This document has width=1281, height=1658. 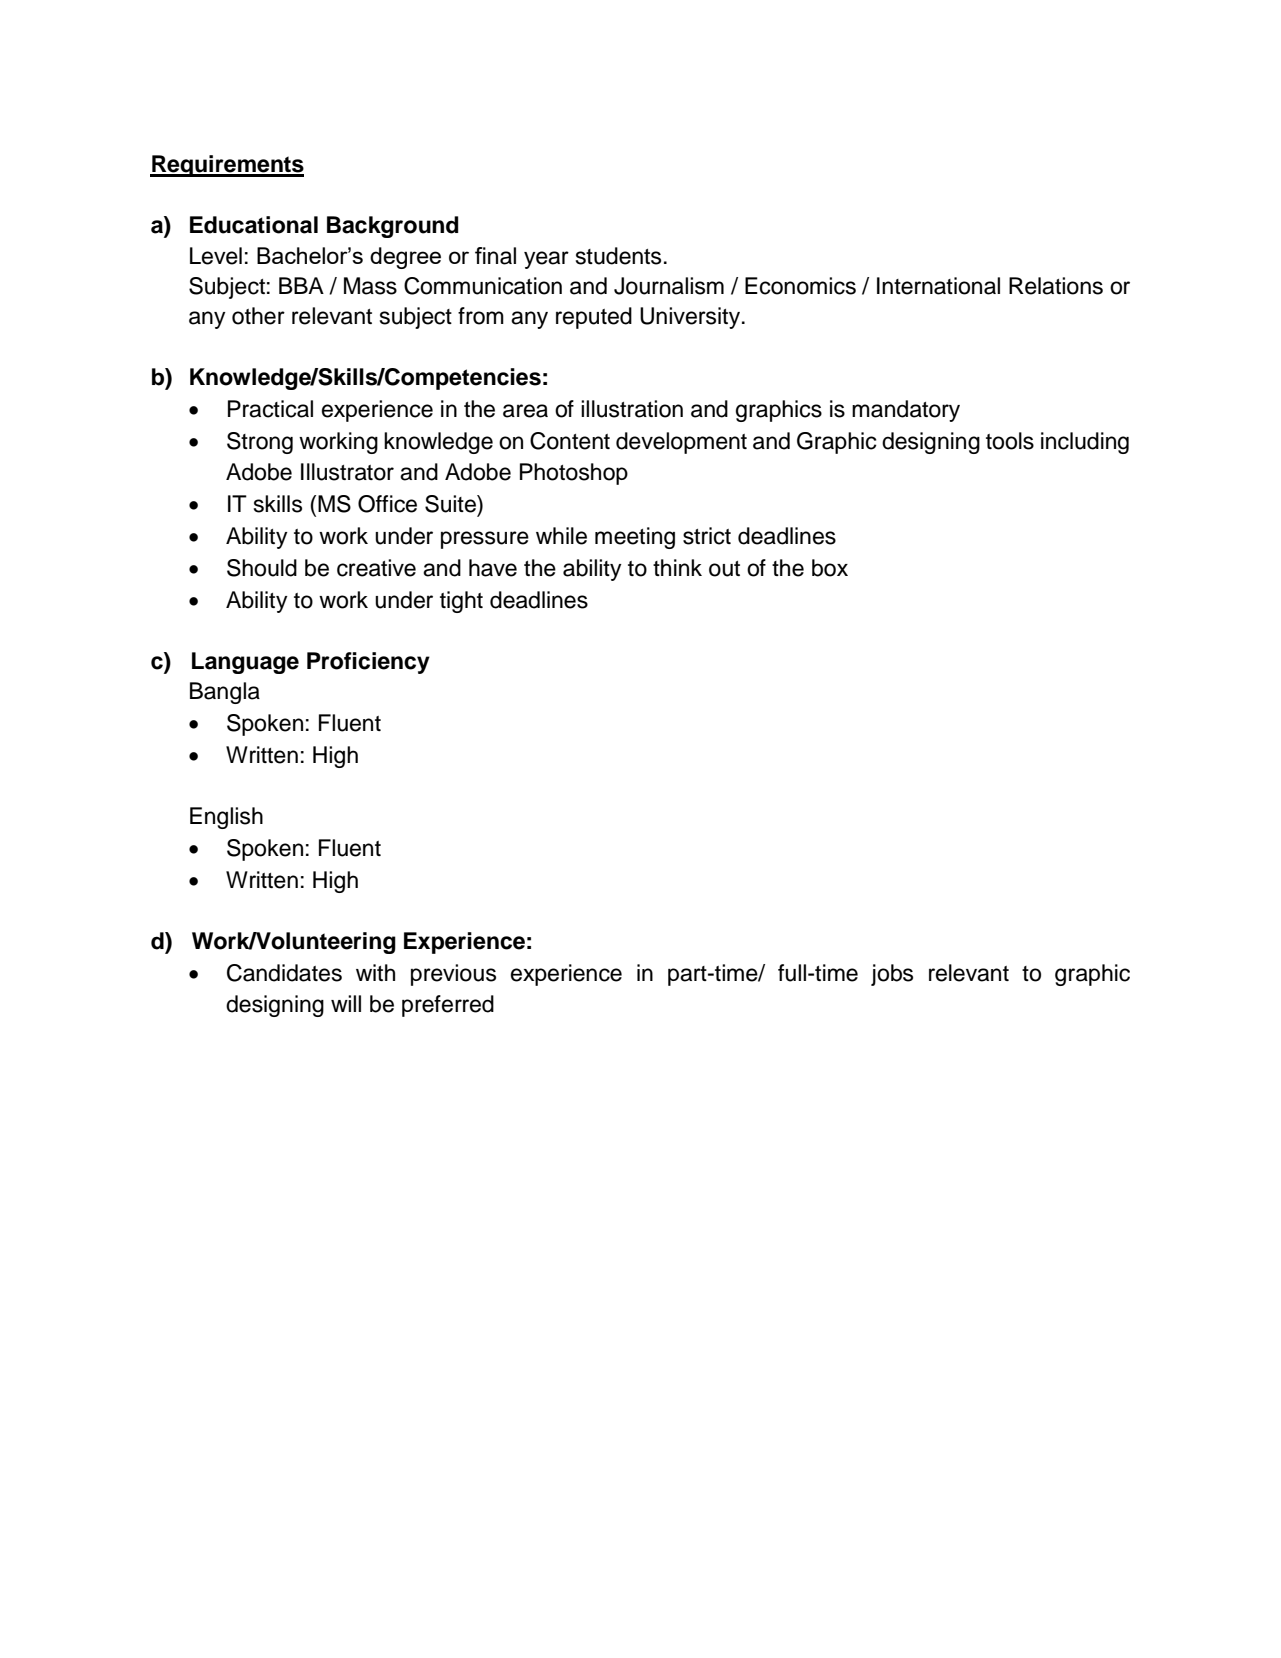 I want to click on box, so click(x=830, y=568).
